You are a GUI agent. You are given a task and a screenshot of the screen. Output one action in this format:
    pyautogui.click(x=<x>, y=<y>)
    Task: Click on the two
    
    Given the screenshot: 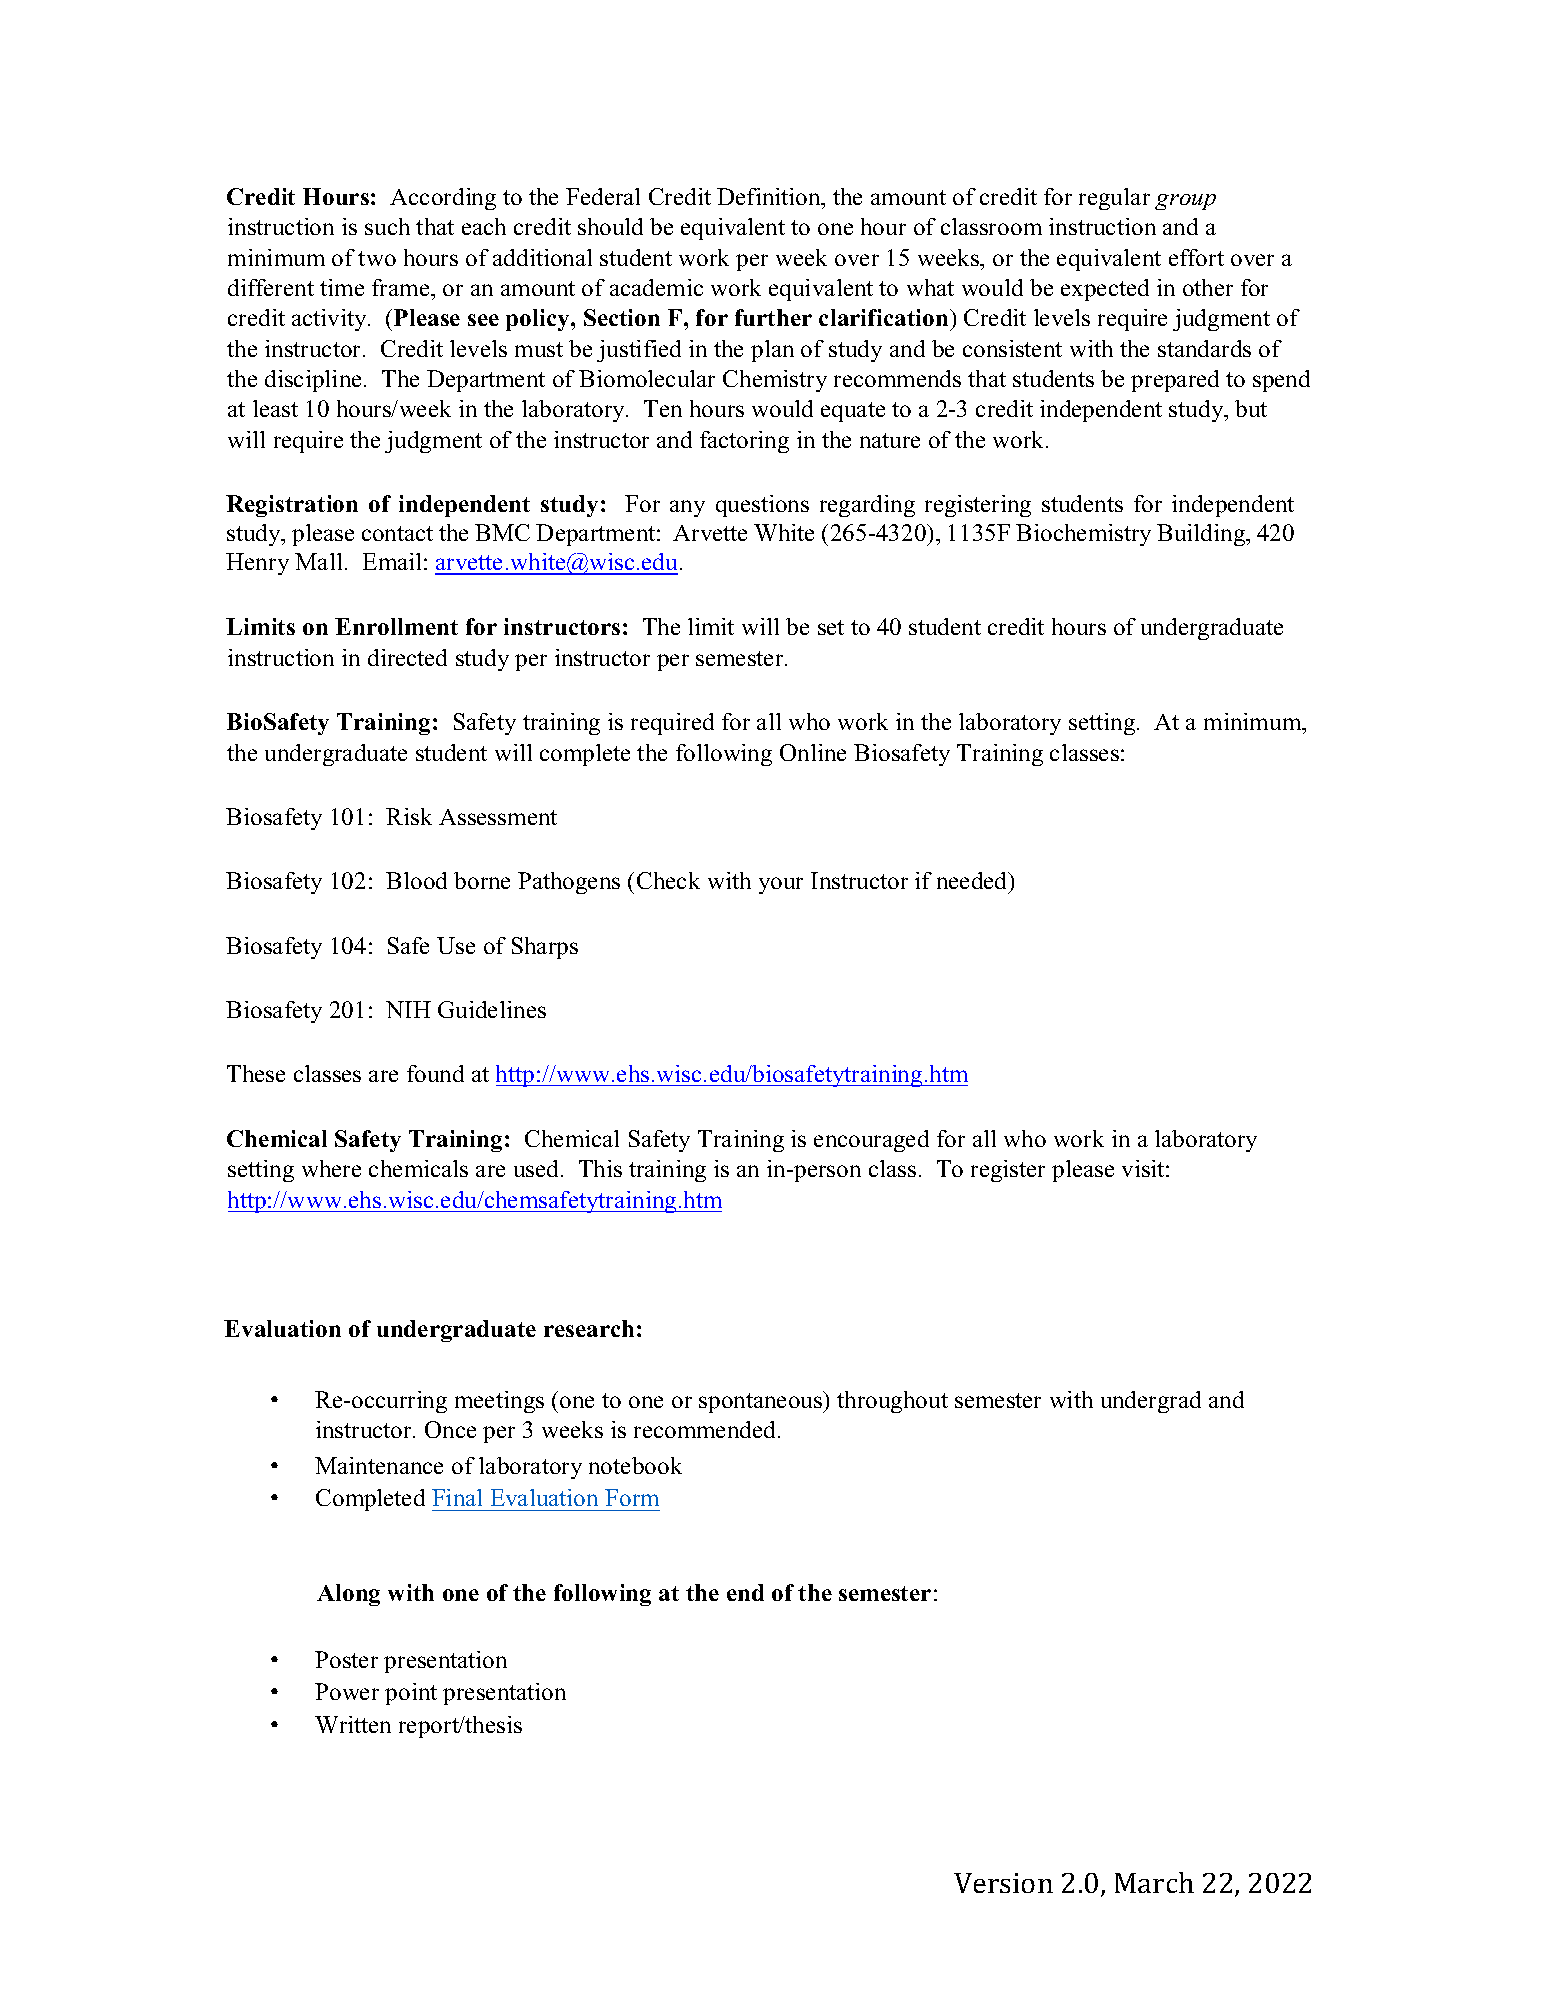 What is the action you would take?
    pyautogui.click(x=377, y=258)
